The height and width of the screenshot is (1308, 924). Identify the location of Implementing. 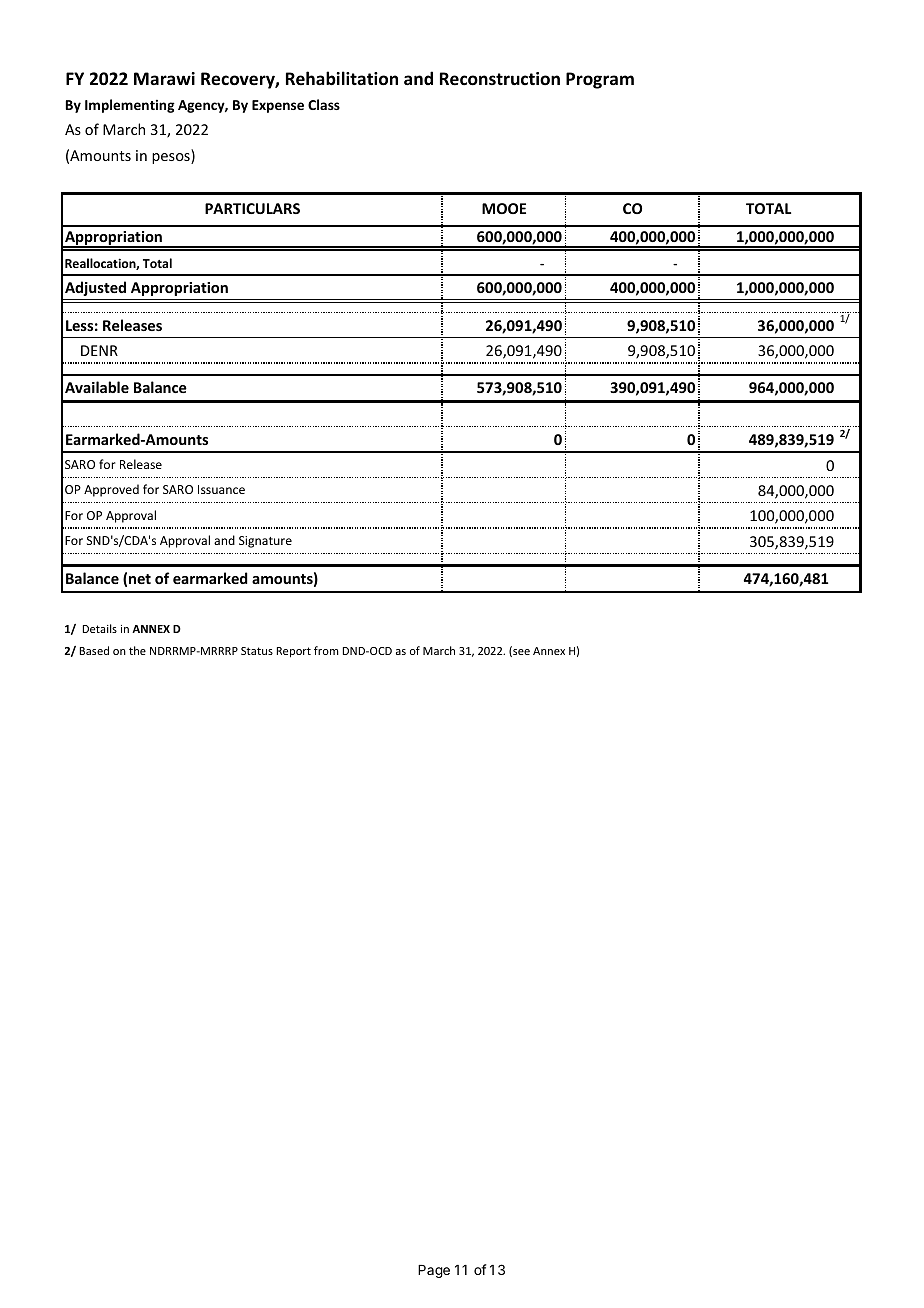
(130, 106).
